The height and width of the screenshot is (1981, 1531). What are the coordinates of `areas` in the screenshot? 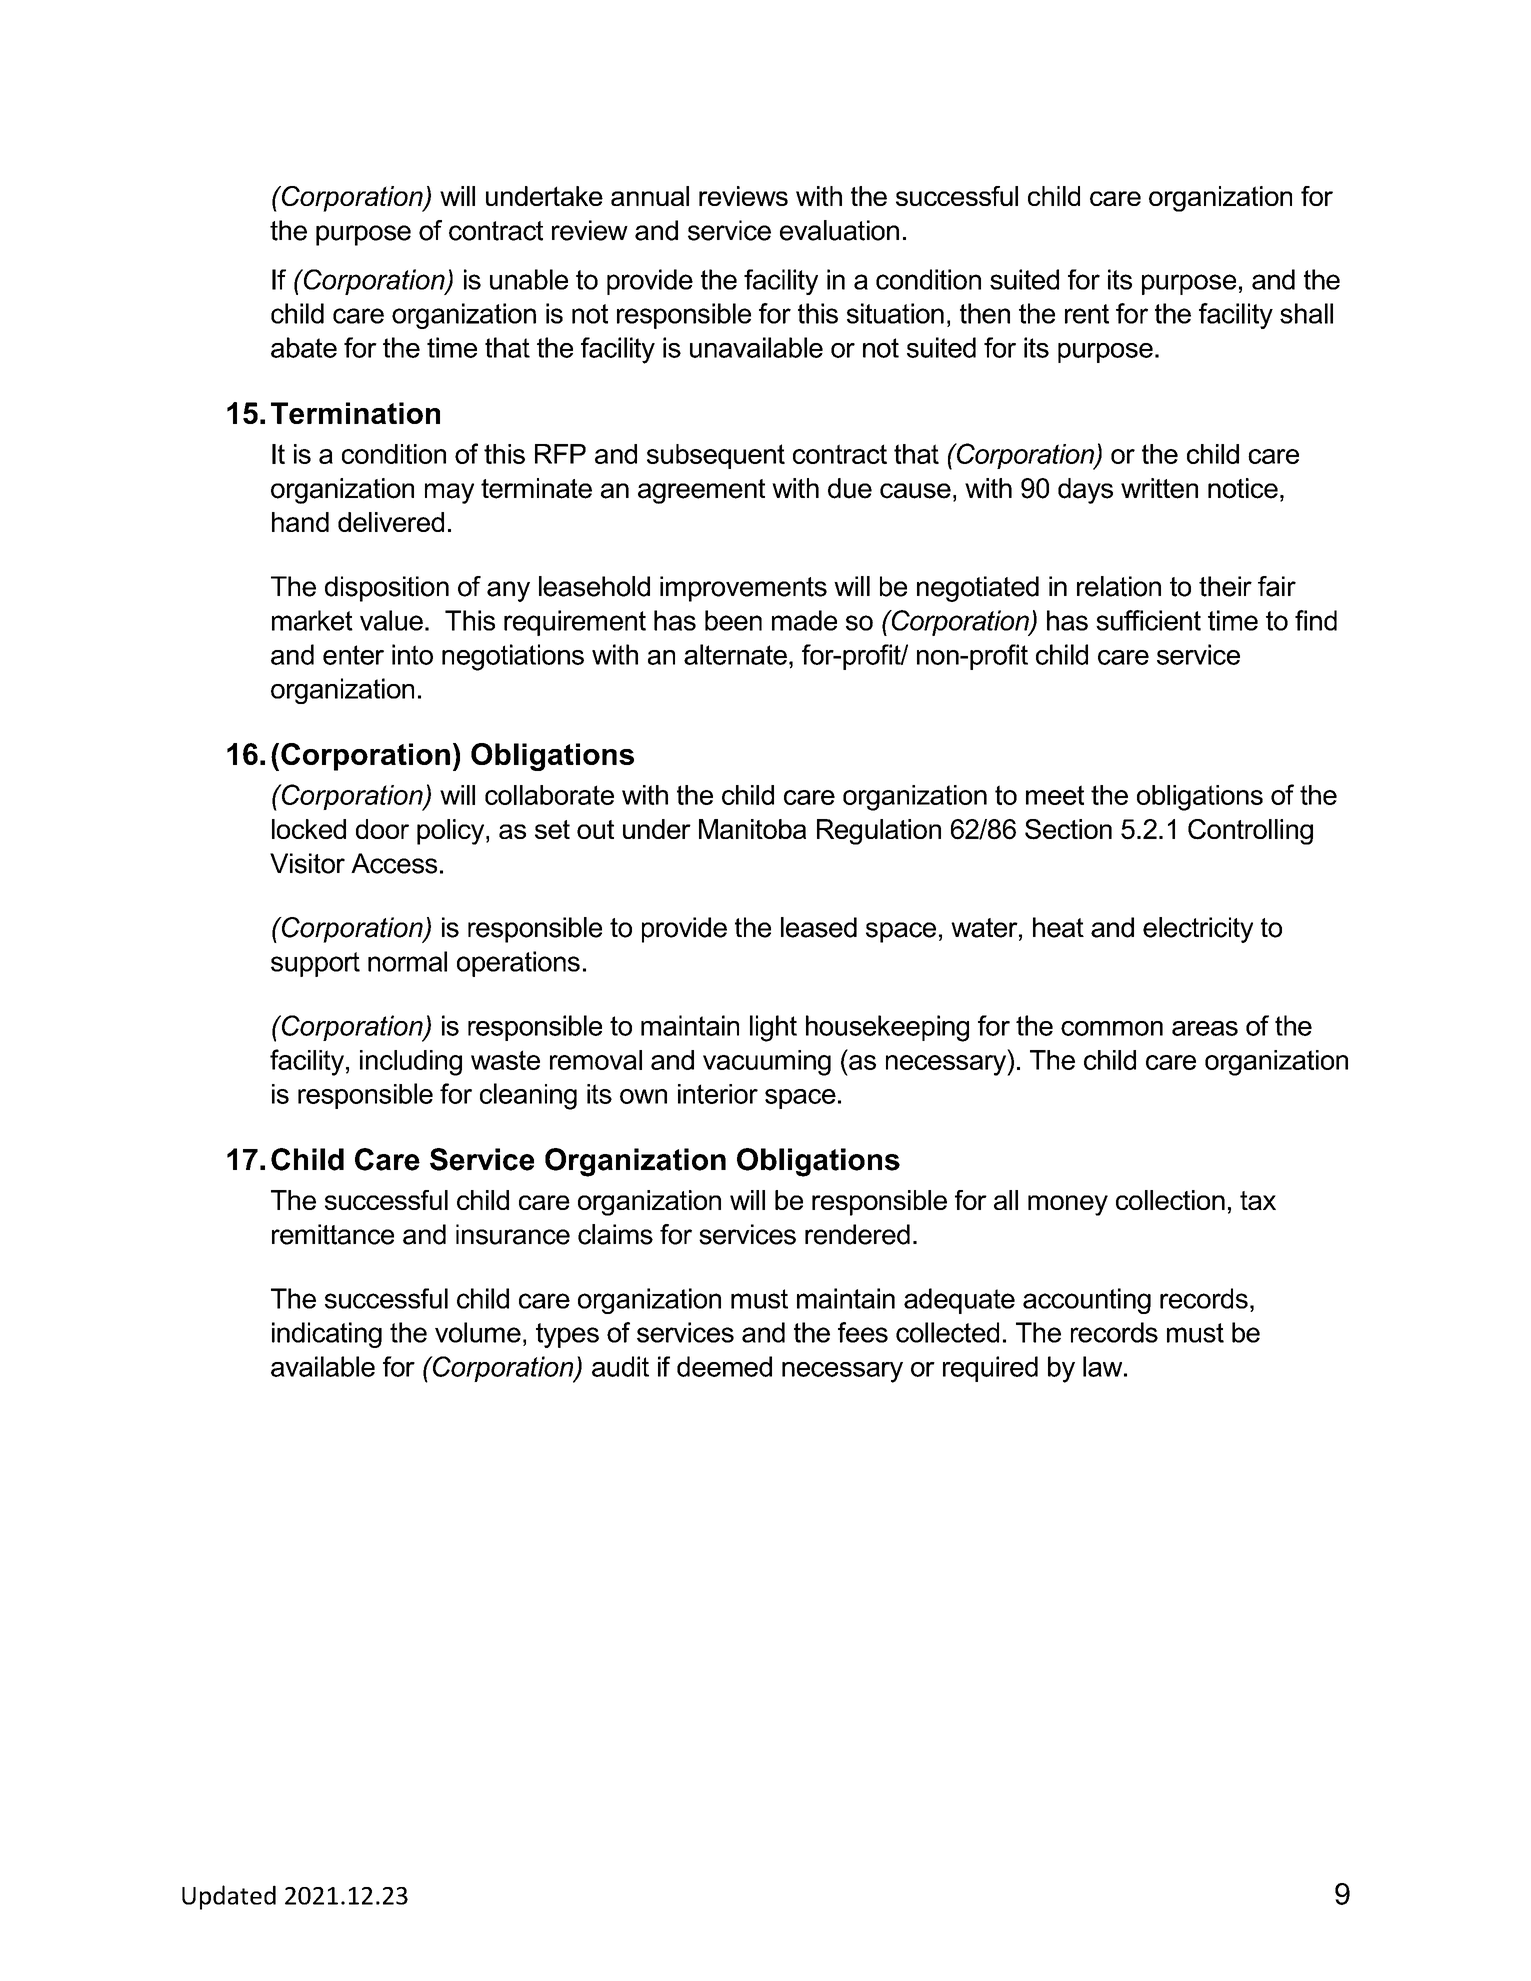 It's located at (1205, 1028).
